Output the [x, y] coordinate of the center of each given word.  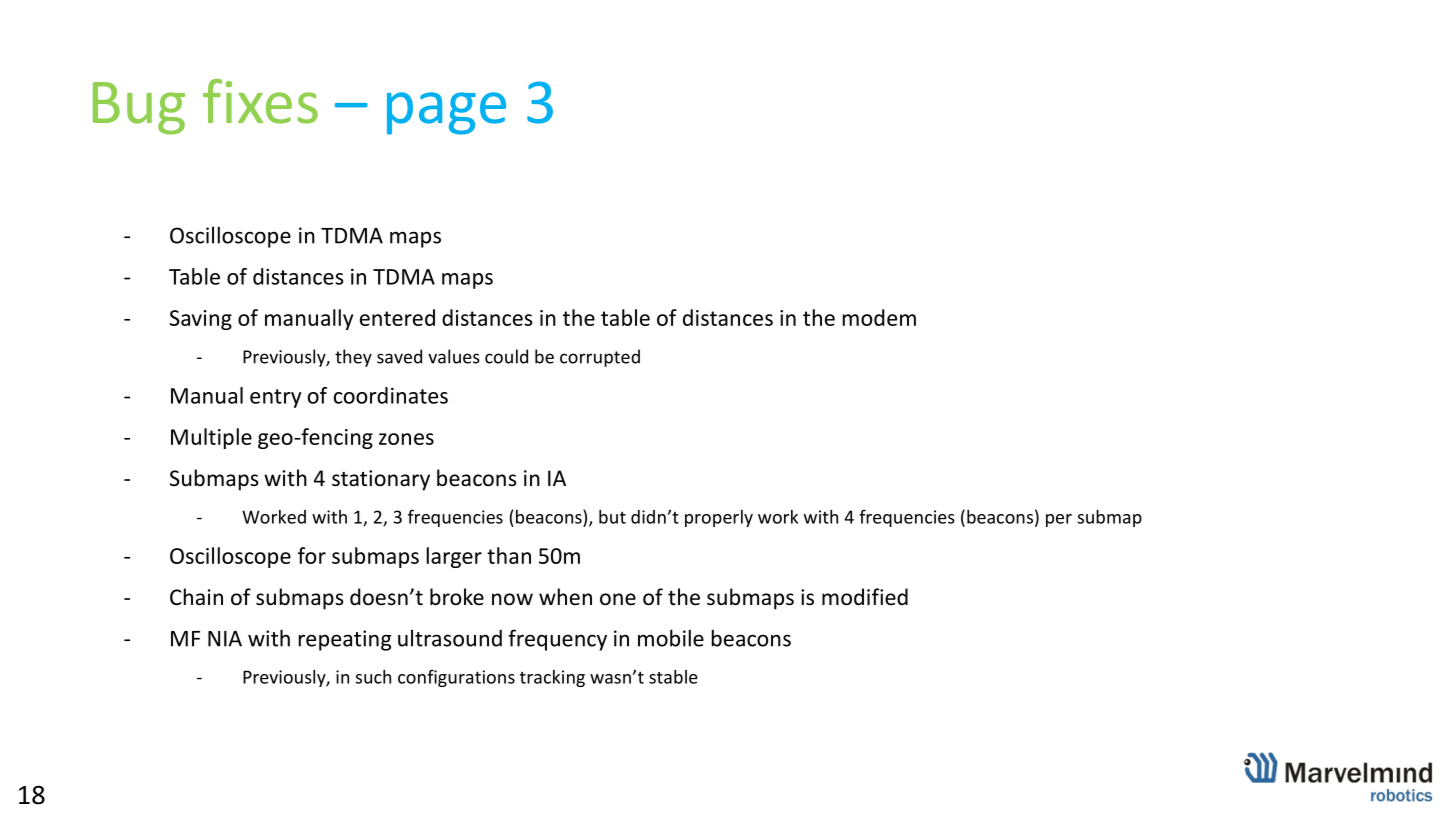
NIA [225, 639]
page [446, 113]
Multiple [211, 438]
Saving [201, 320]
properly [719, 518]
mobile [671, 638]
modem [879, 317]
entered [397, 317]
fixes [260, 101]
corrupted [600, 358]
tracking [552, 678]
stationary [381, 480]
